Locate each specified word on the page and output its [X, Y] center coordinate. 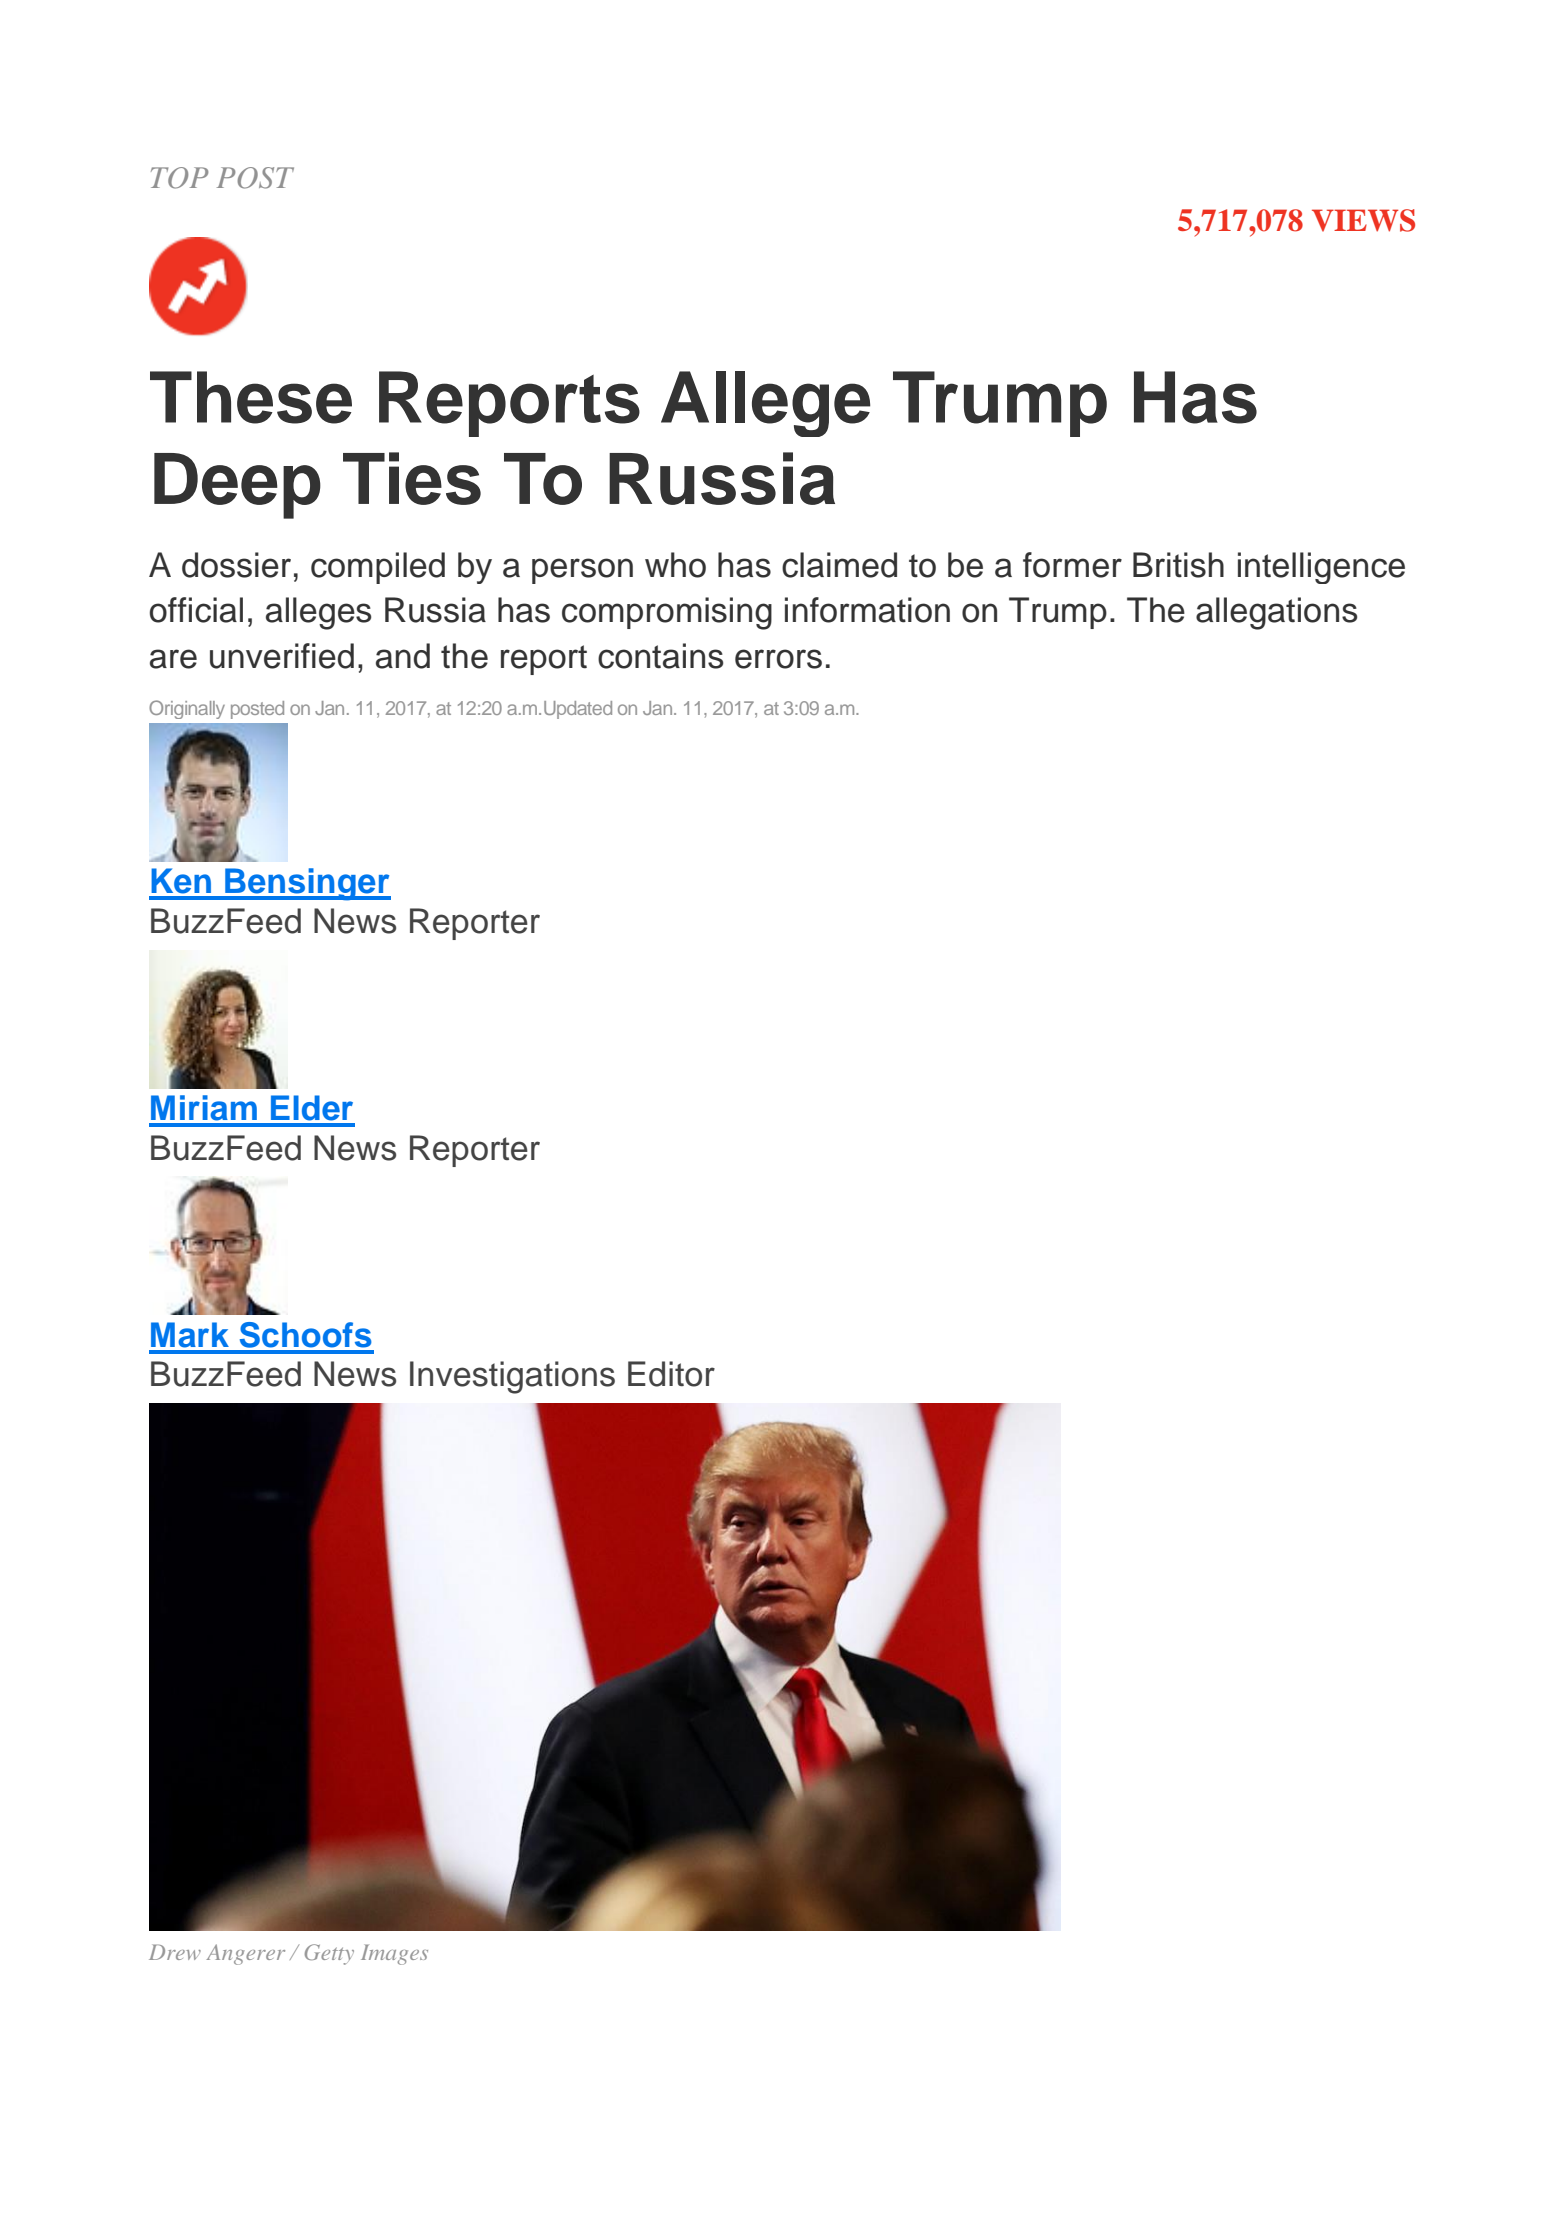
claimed [839, 565]
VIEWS [1363, 220]
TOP [179, 178]
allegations [1276, 613]
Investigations [512, 1377]
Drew [175, 1952]
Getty [329, 1954]
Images [394, 1954]
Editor [671, 1374]
